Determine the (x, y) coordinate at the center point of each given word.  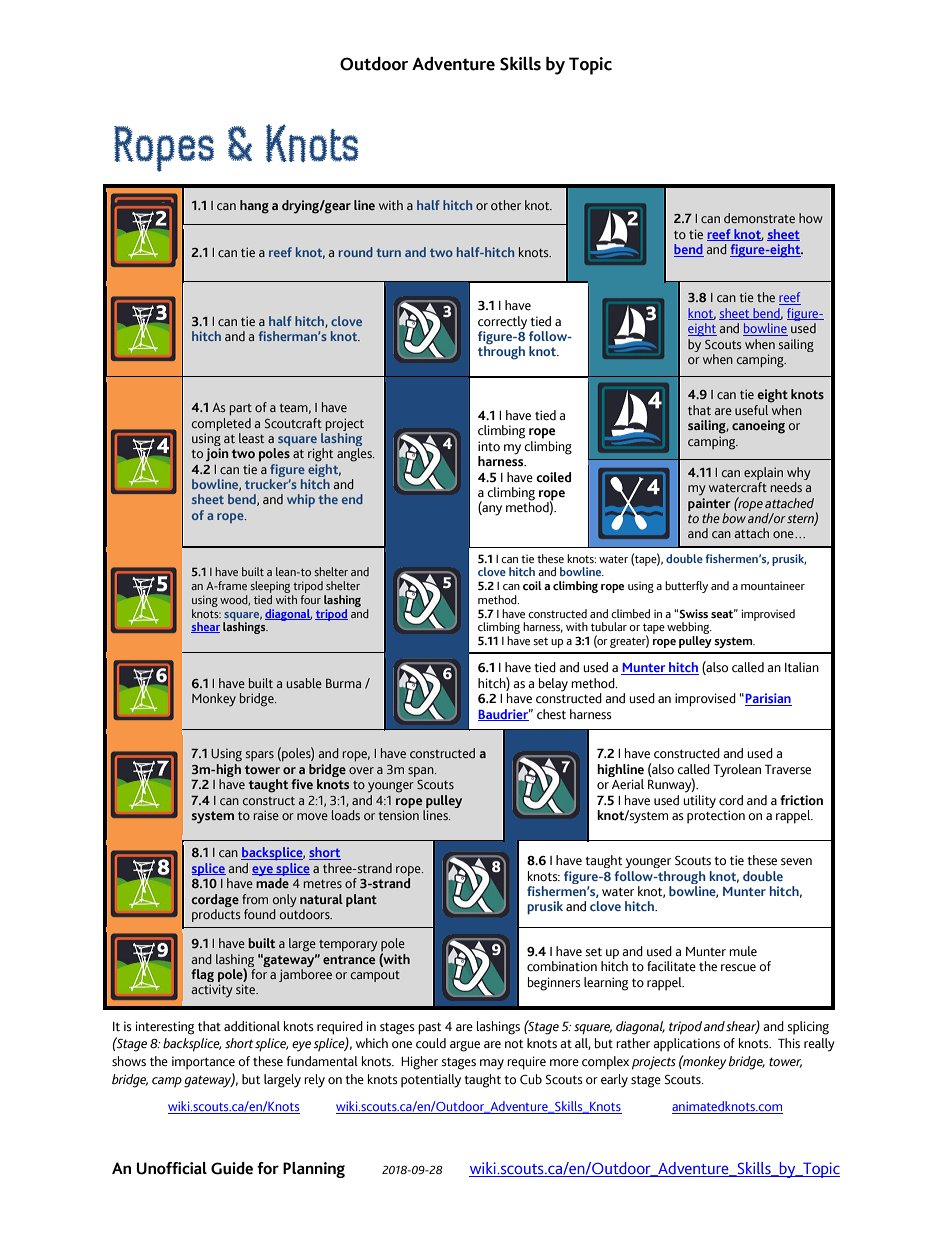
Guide (232, 1168)
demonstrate (759, 218)
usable (304, 683)
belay (553, 685)
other (506, 205)
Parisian (768, 699)
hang (254, 207)
